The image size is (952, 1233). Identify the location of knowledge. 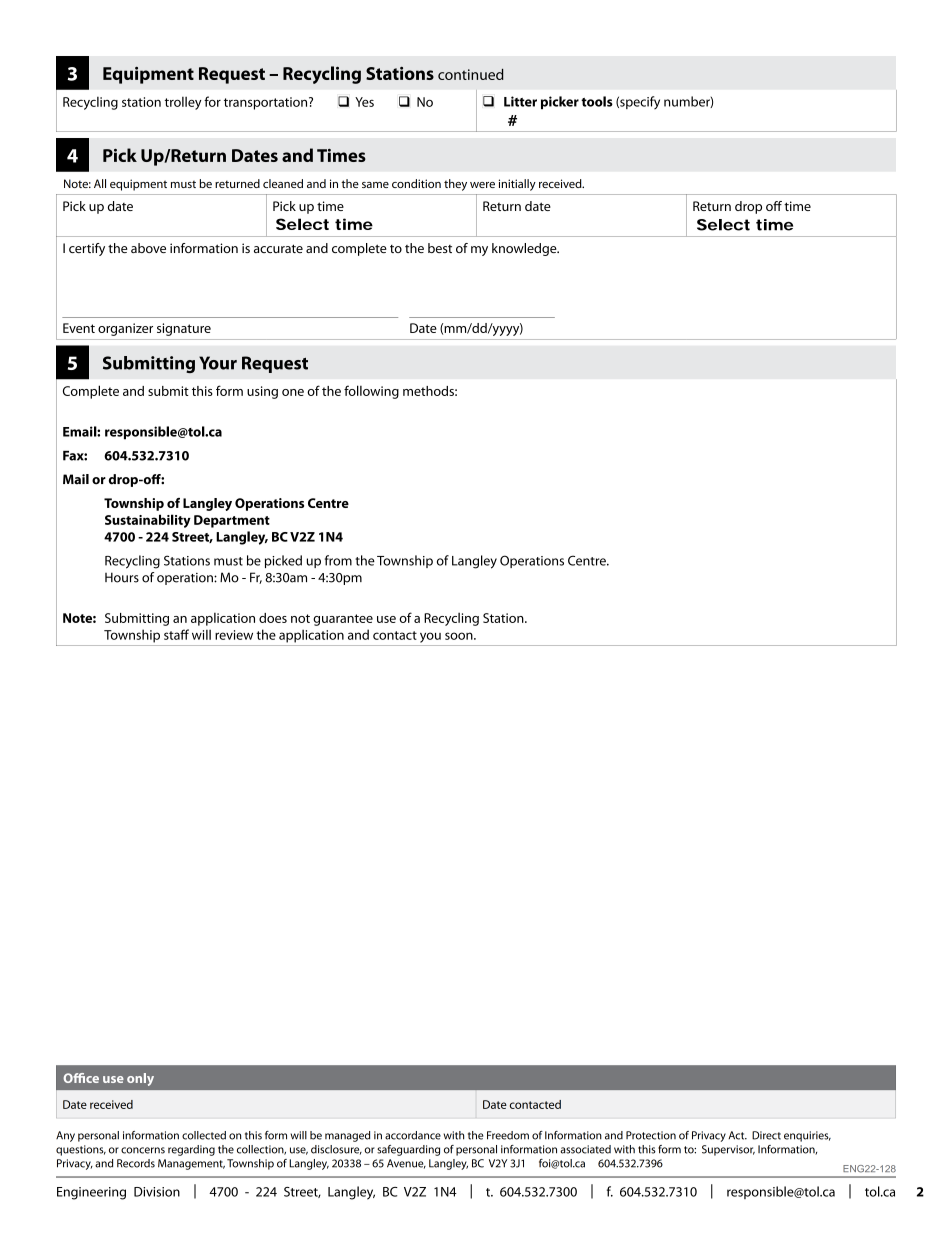
(525, 249).
